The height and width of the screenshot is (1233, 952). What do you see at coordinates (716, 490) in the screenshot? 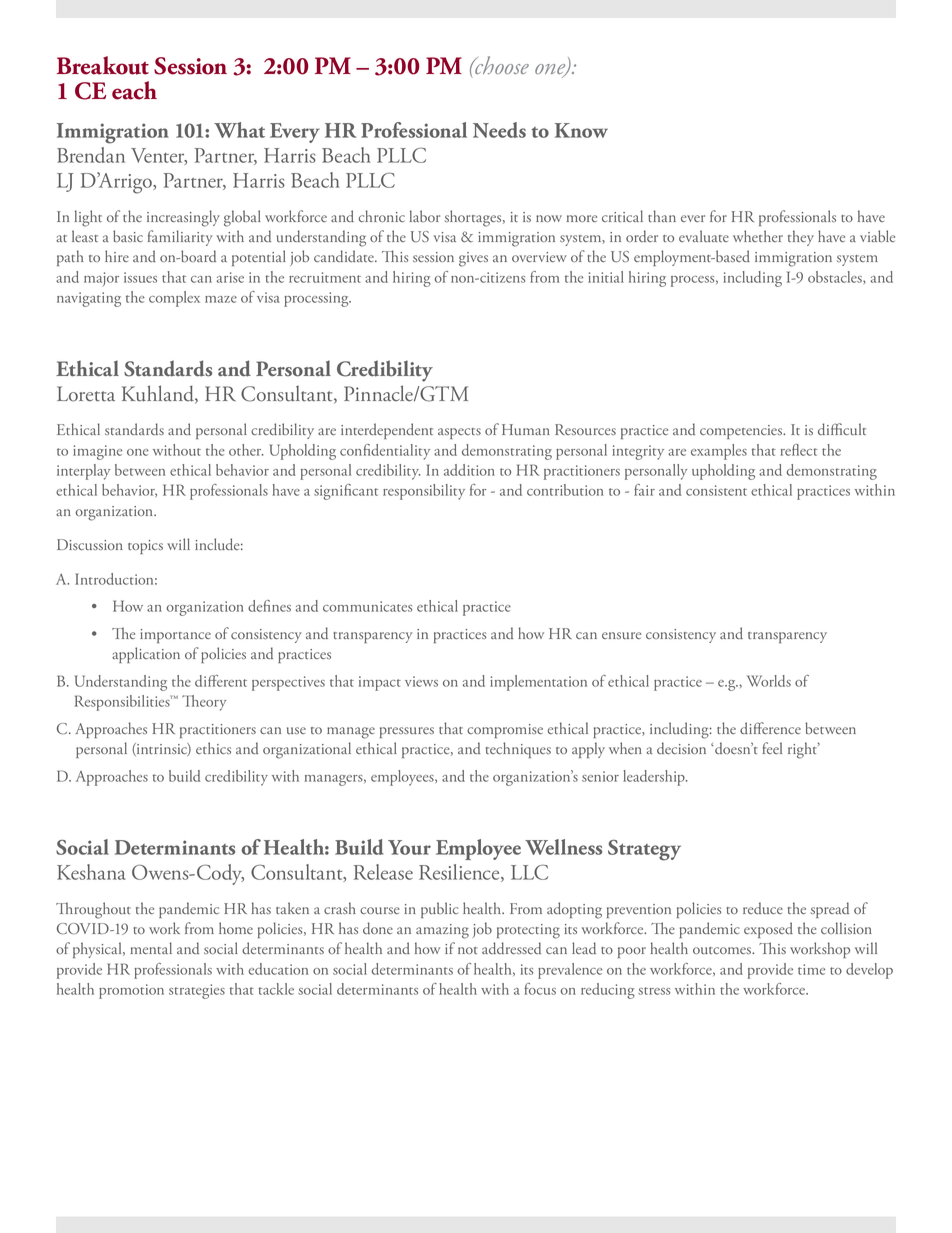
I see `consistent` at bounding box center [716, 490].
